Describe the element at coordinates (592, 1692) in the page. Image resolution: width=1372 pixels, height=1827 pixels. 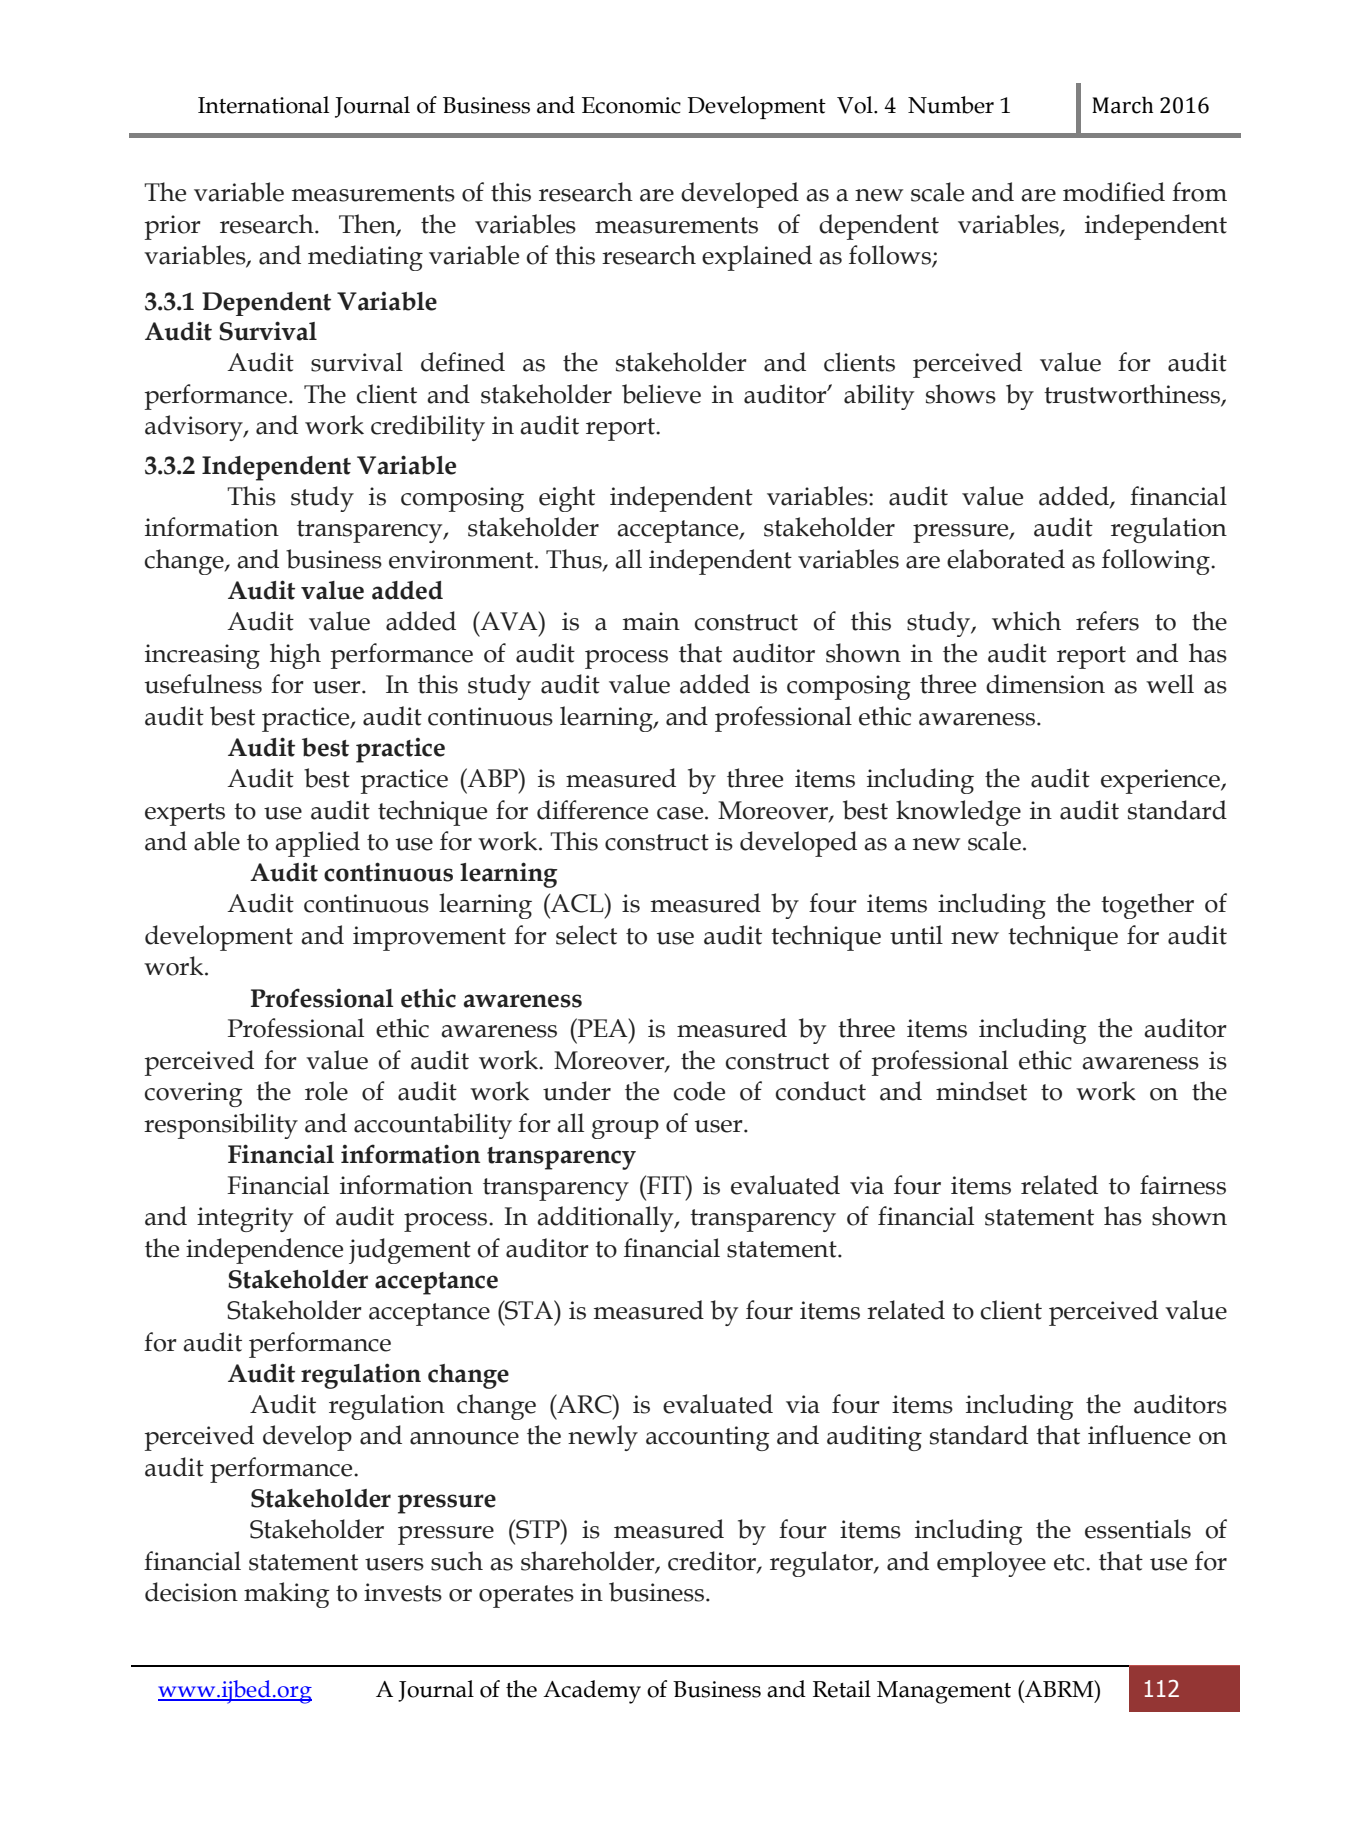
I see `Academy` at that location.
